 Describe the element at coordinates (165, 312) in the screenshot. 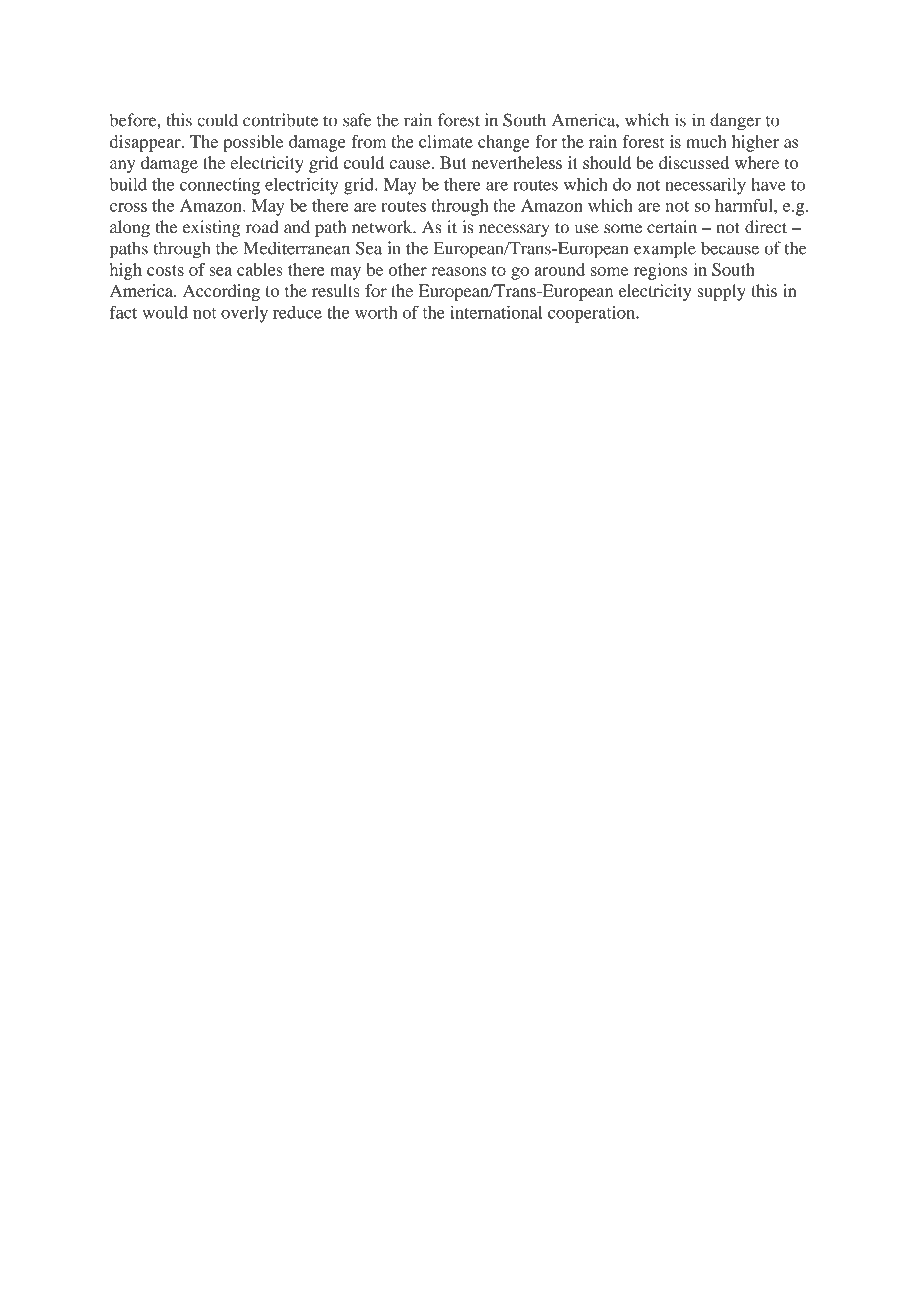

I see `would` at that location.
